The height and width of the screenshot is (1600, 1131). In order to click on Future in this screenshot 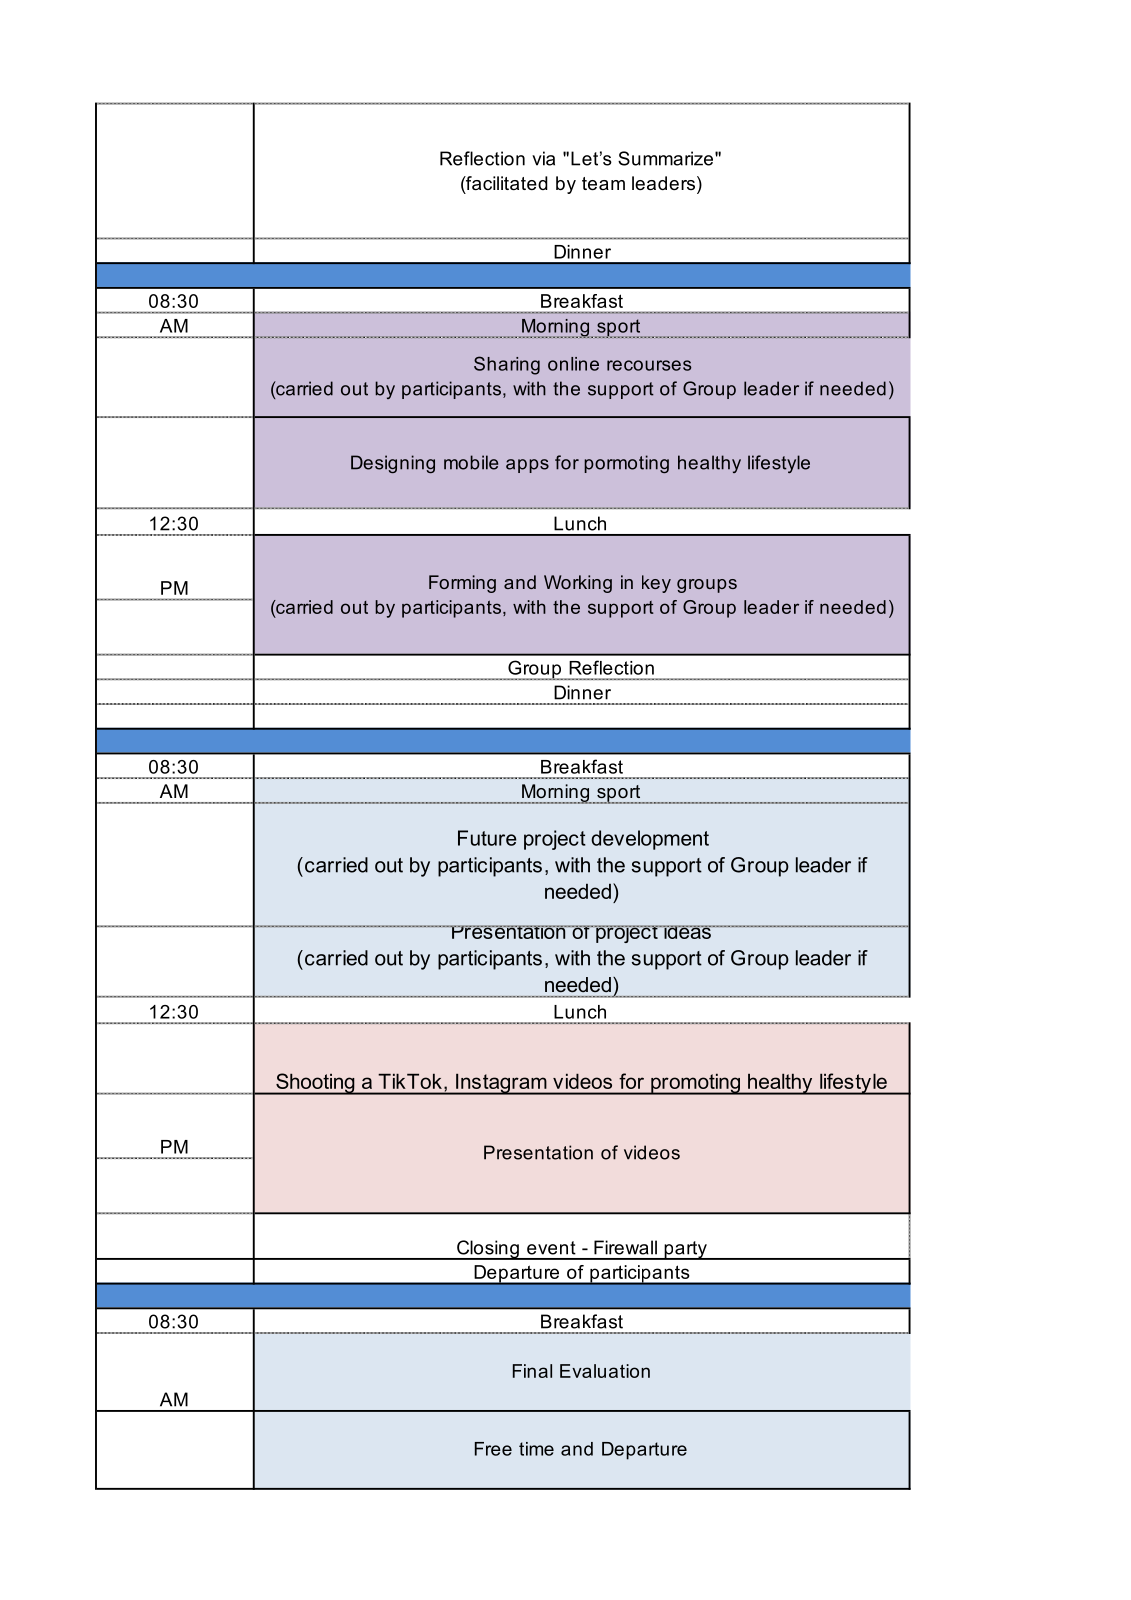, I will do `click(487, 838)`.
